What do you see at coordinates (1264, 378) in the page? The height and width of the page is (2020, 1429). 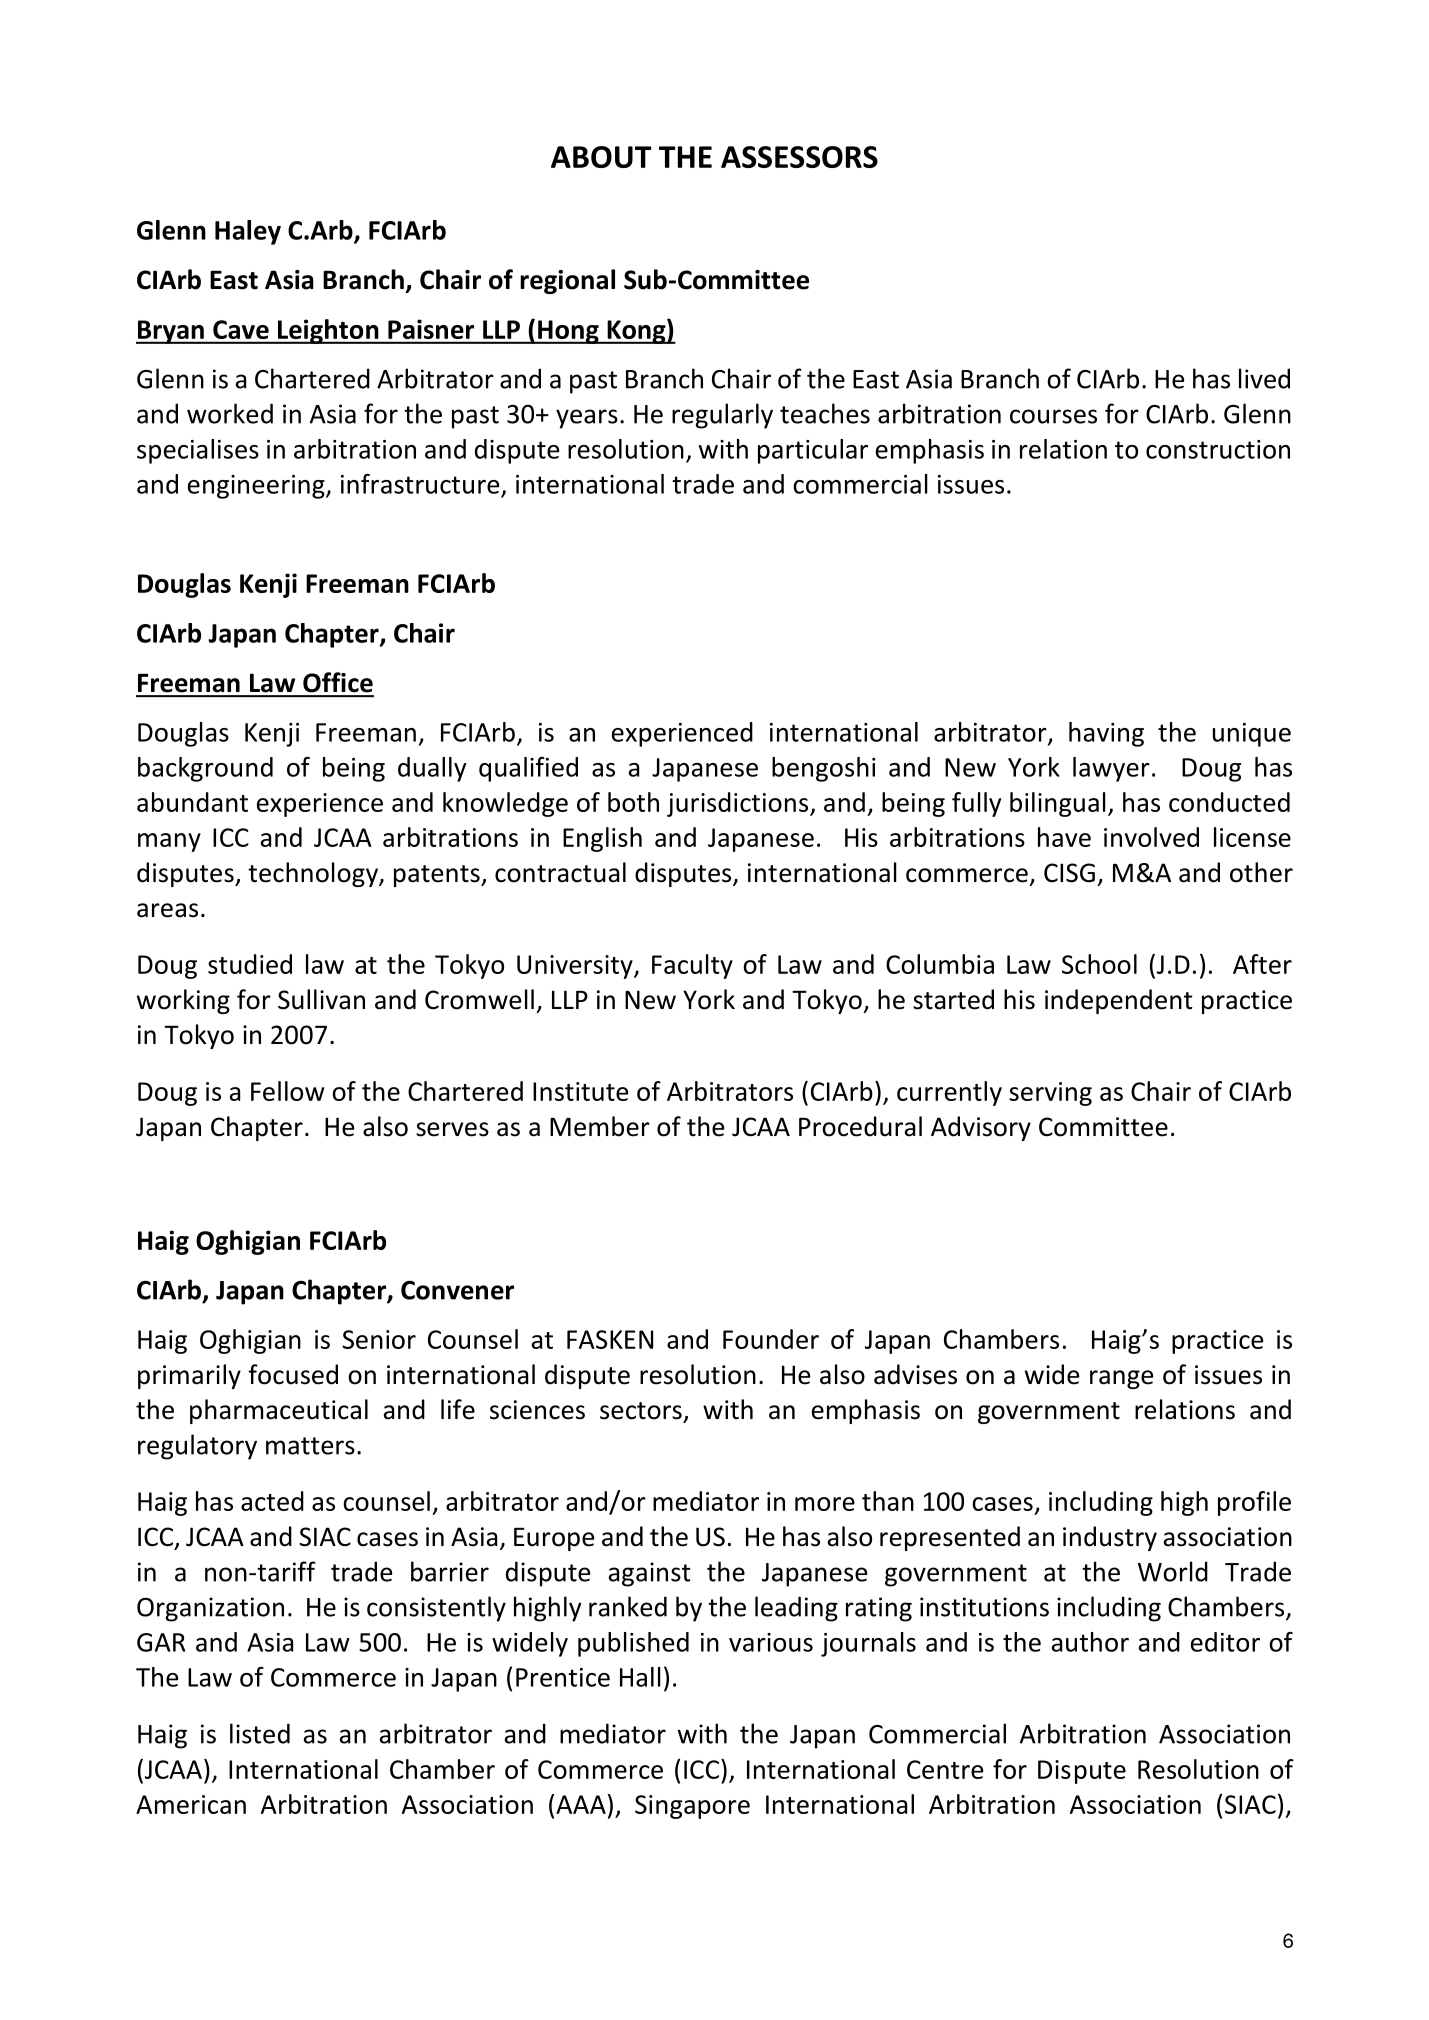 I see `lived` at bounding box center [1264, 378].
